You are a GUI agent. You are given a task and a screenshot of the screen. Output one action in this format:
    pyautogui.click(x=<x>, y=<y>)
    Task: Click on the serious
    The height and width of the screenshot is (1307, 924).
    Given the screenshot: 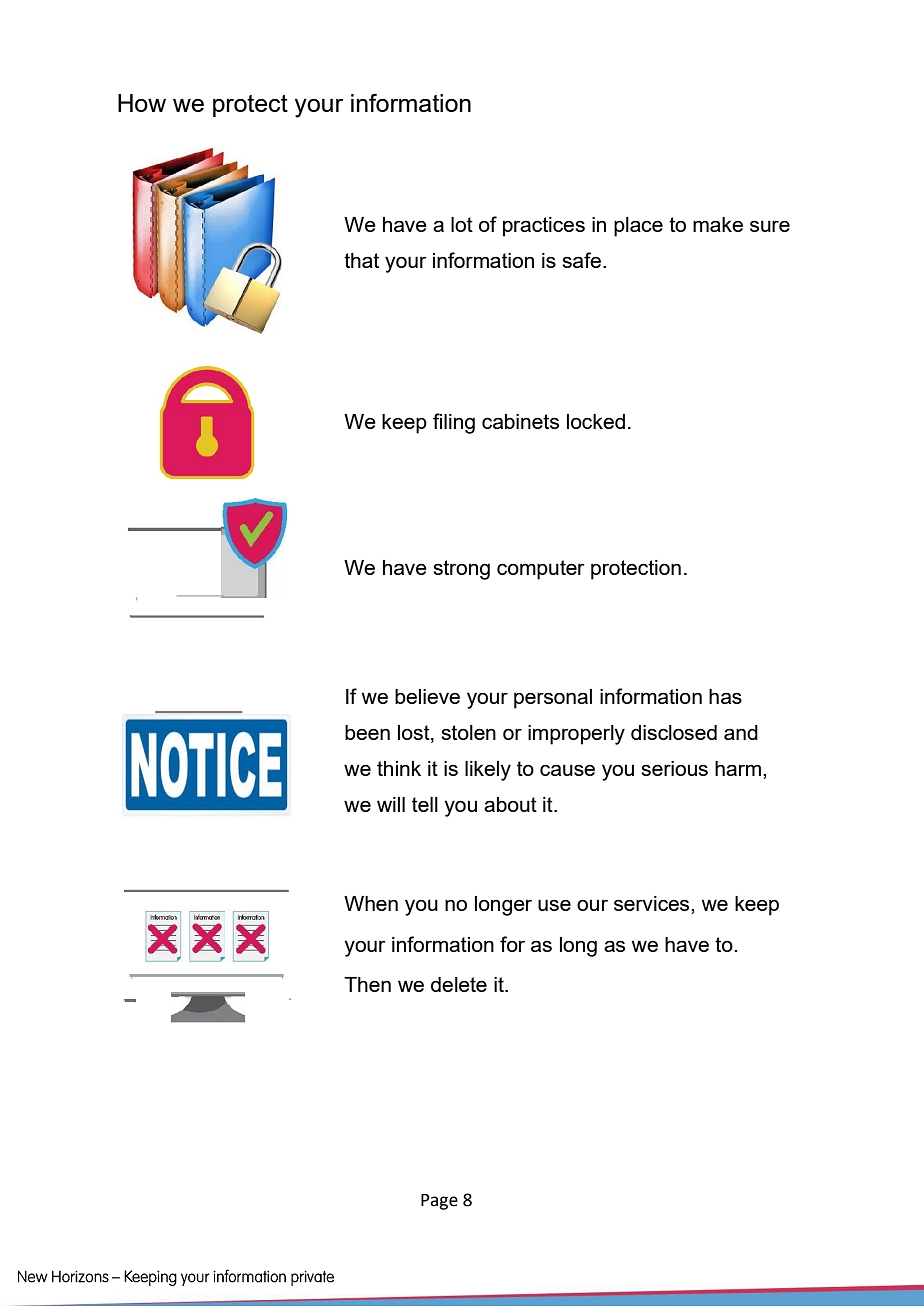 What is the action you would take?
    pyautogui.click(x=674, y=768)
